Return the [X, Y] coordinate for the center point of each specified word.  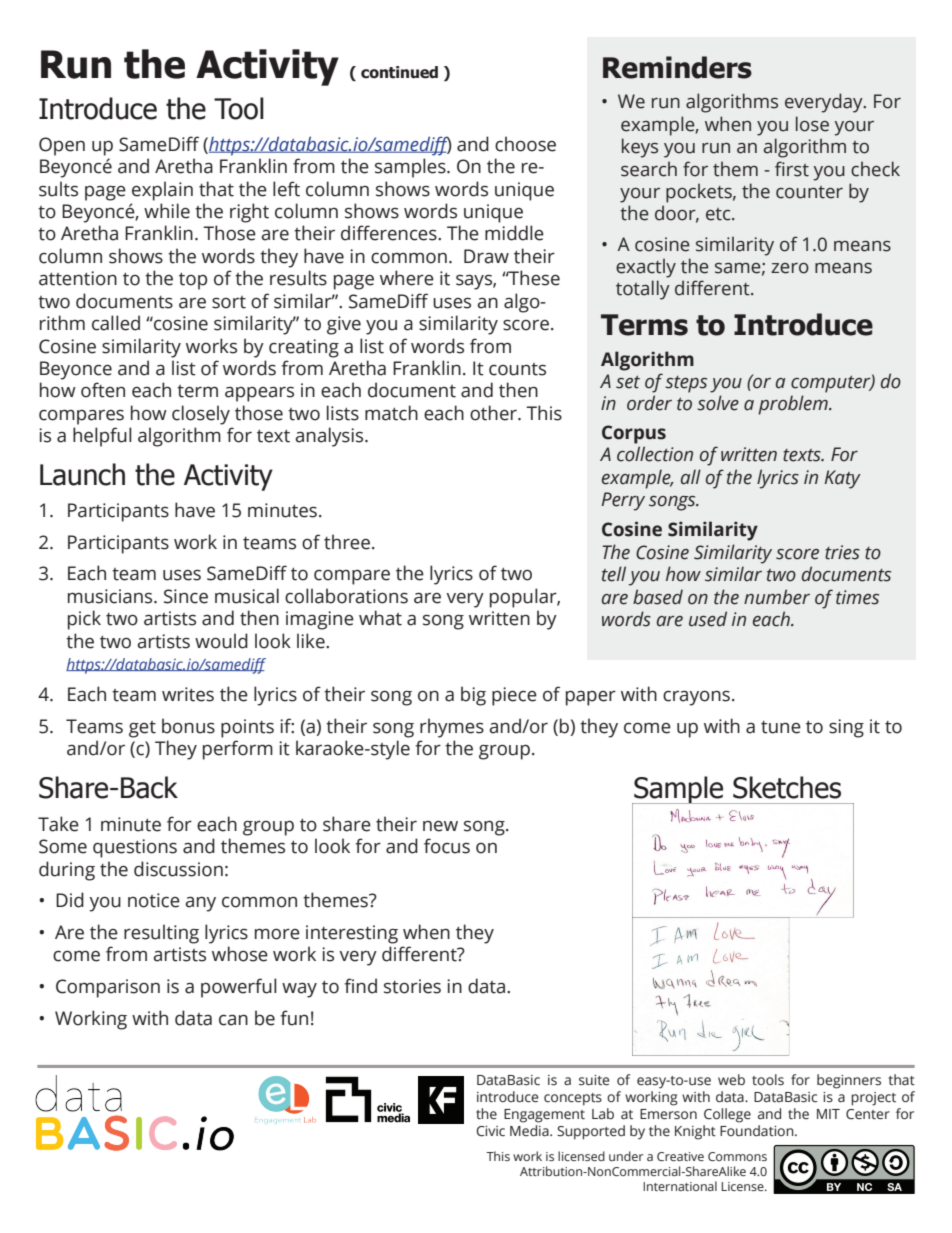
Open [62, 146]
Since [186, 596]
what [380, 618]
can [233, 1020]
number [777, 597]
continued [399, 72]
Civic [490, 1131]
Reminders [677, 67]
